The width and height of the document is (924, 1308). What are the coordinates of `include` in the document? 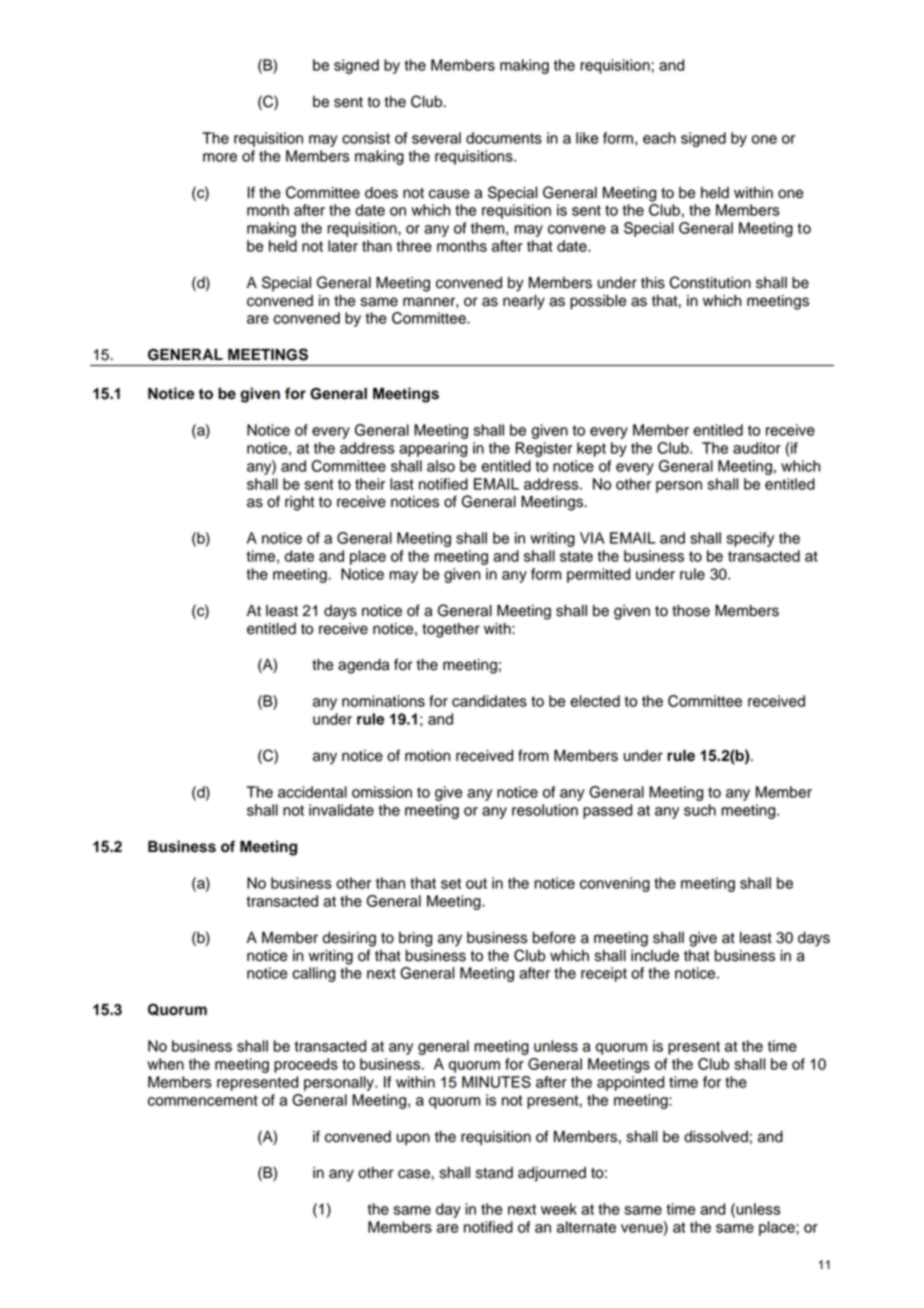 It's located at (655, 956).
